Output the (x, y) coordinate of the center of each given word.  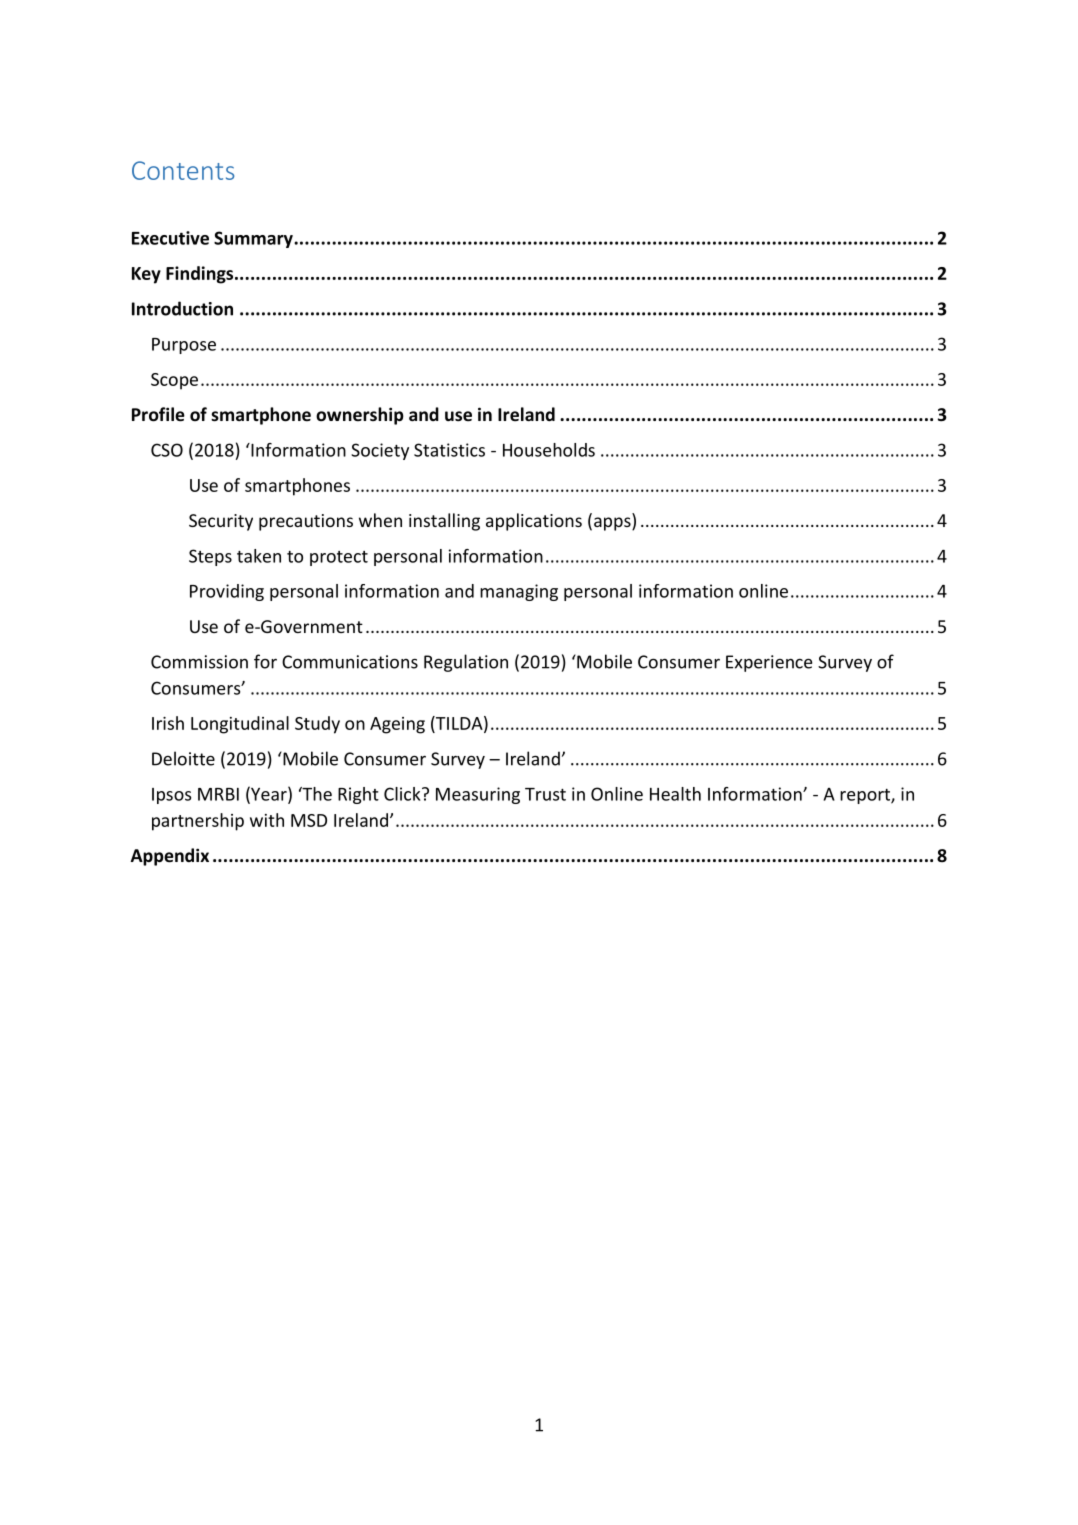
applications (534, 522)
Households (549, 450)
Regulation (466, 663)
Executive (170, 238)
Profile (158, 414)
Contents (183, 170)
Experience (769, 663)
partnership (198, 822)
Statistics (449, 450)
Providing (227, 592)
